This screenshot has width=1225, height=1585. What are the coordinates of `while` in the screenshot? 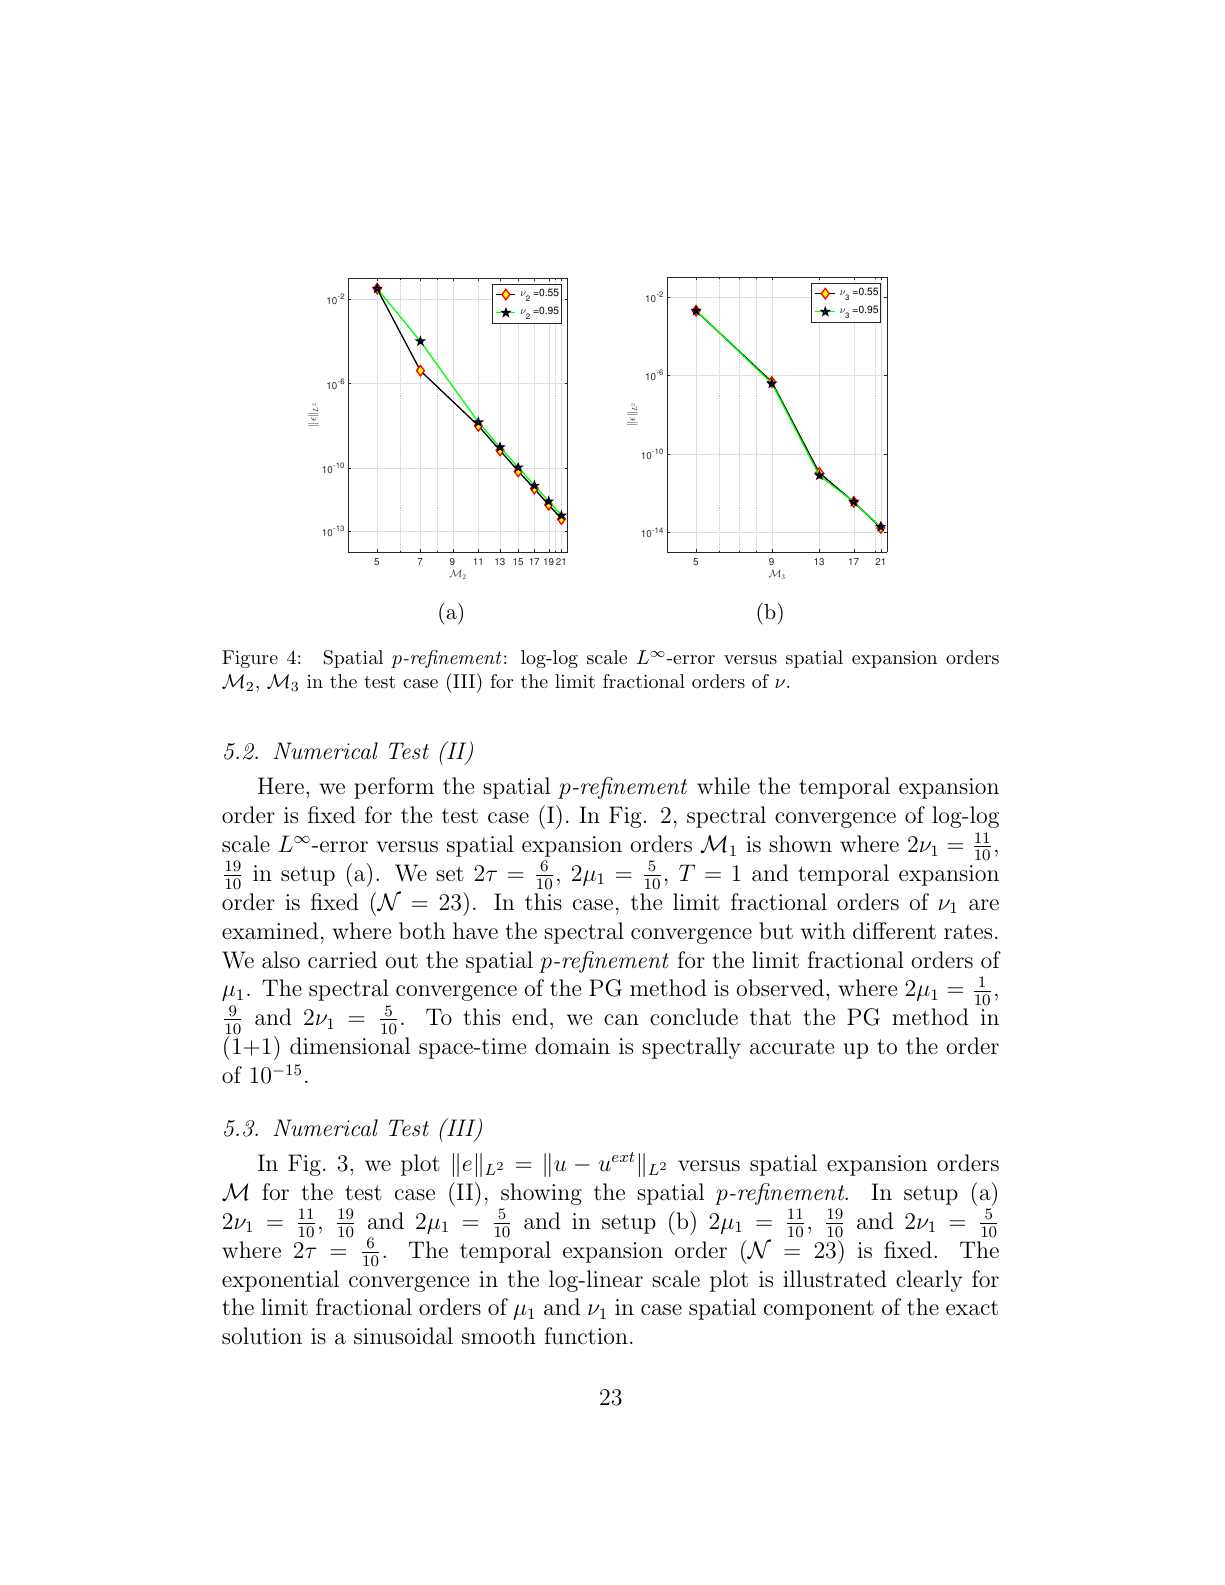 It's located at (723, 785).
